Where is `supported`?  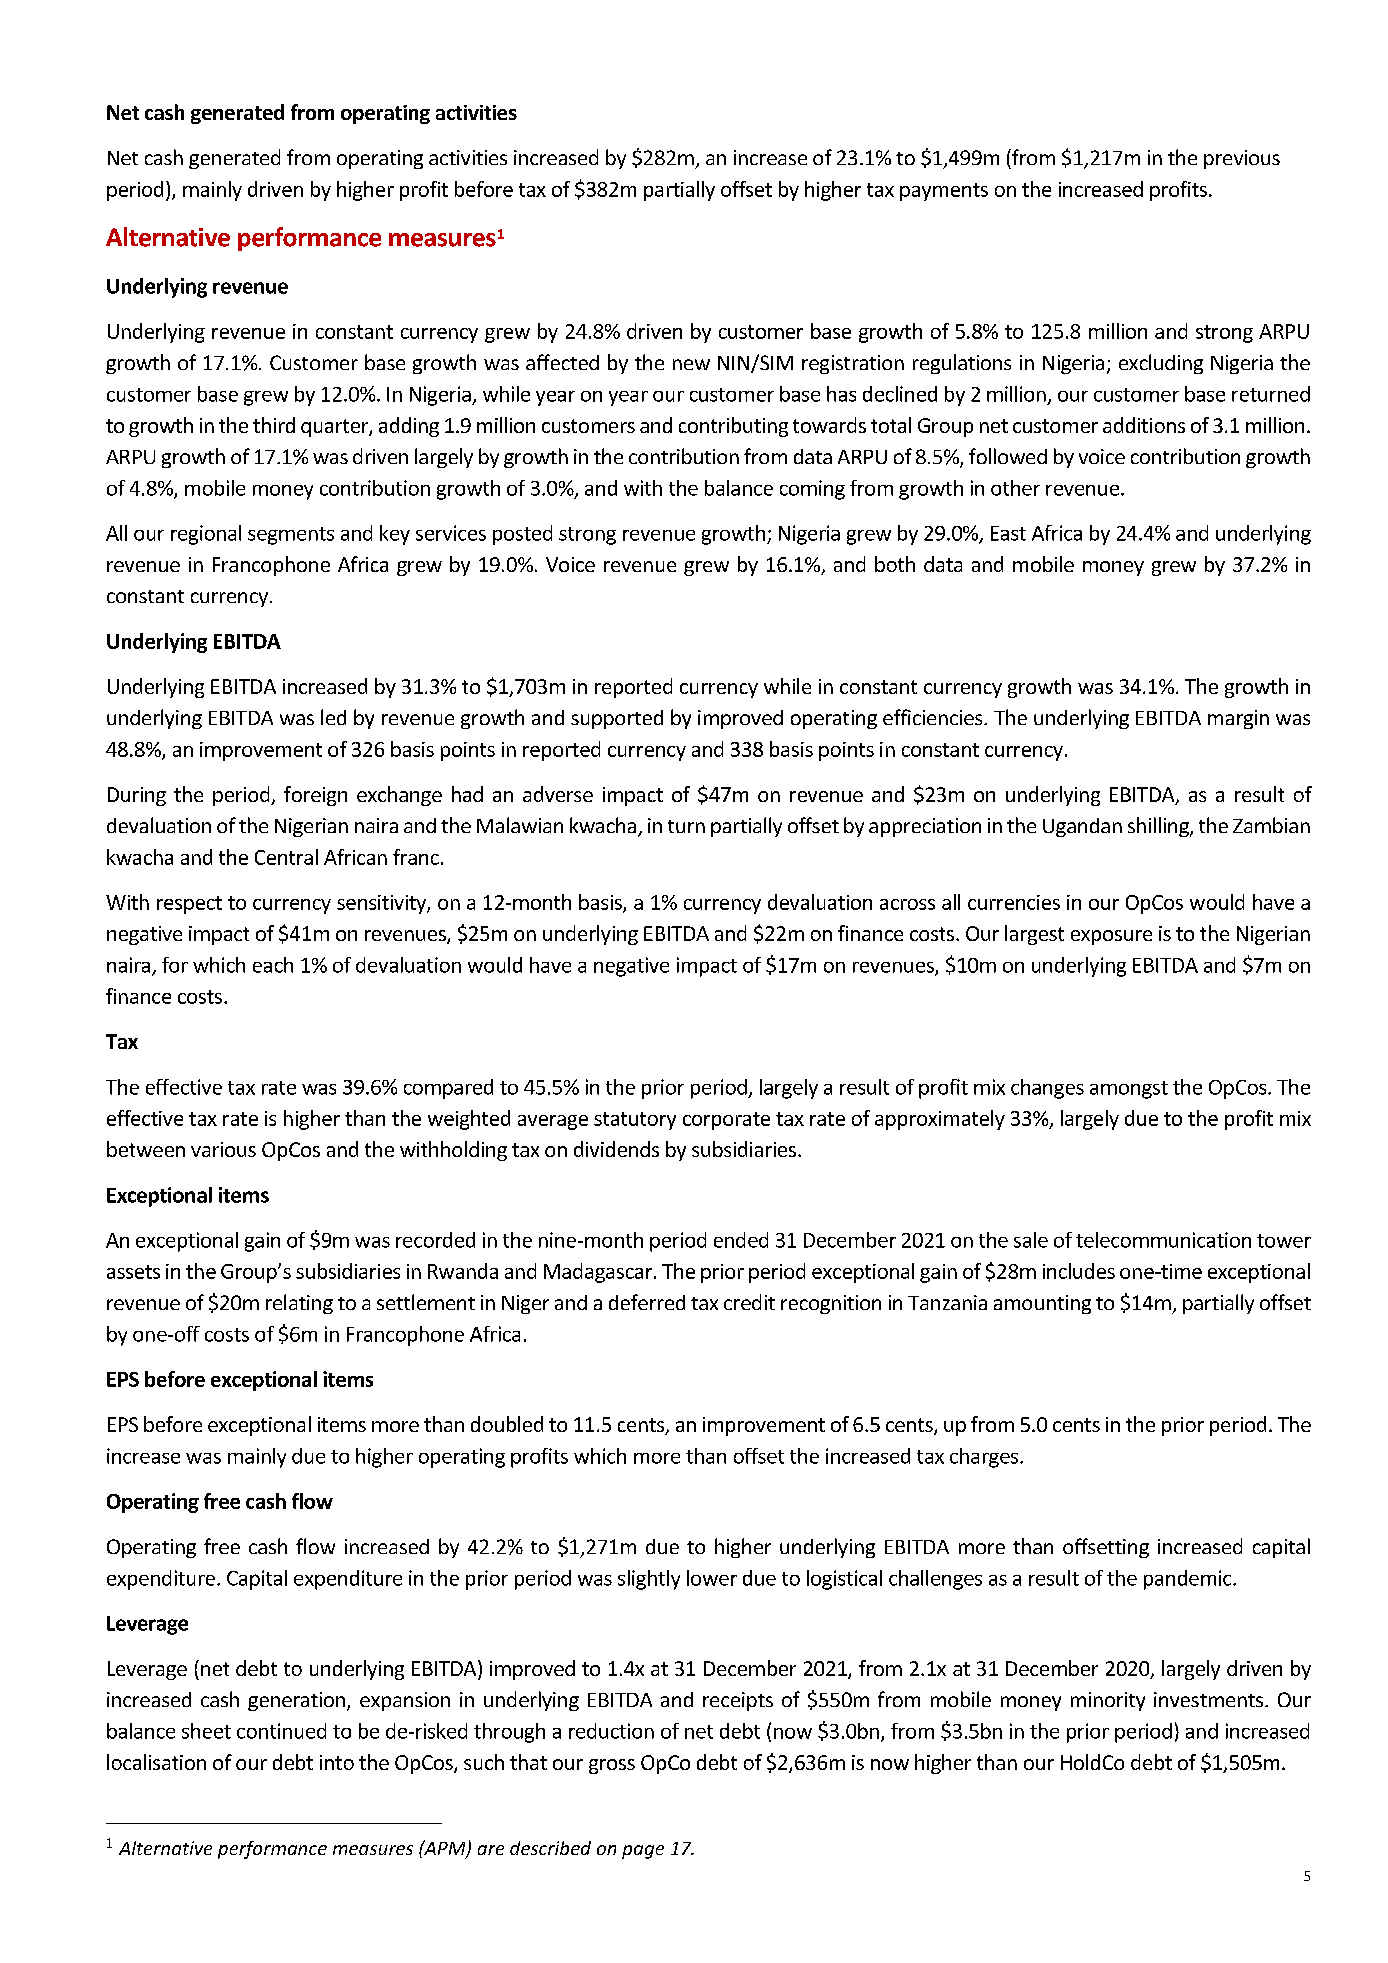
supported is located at coordinates (617, 719).
